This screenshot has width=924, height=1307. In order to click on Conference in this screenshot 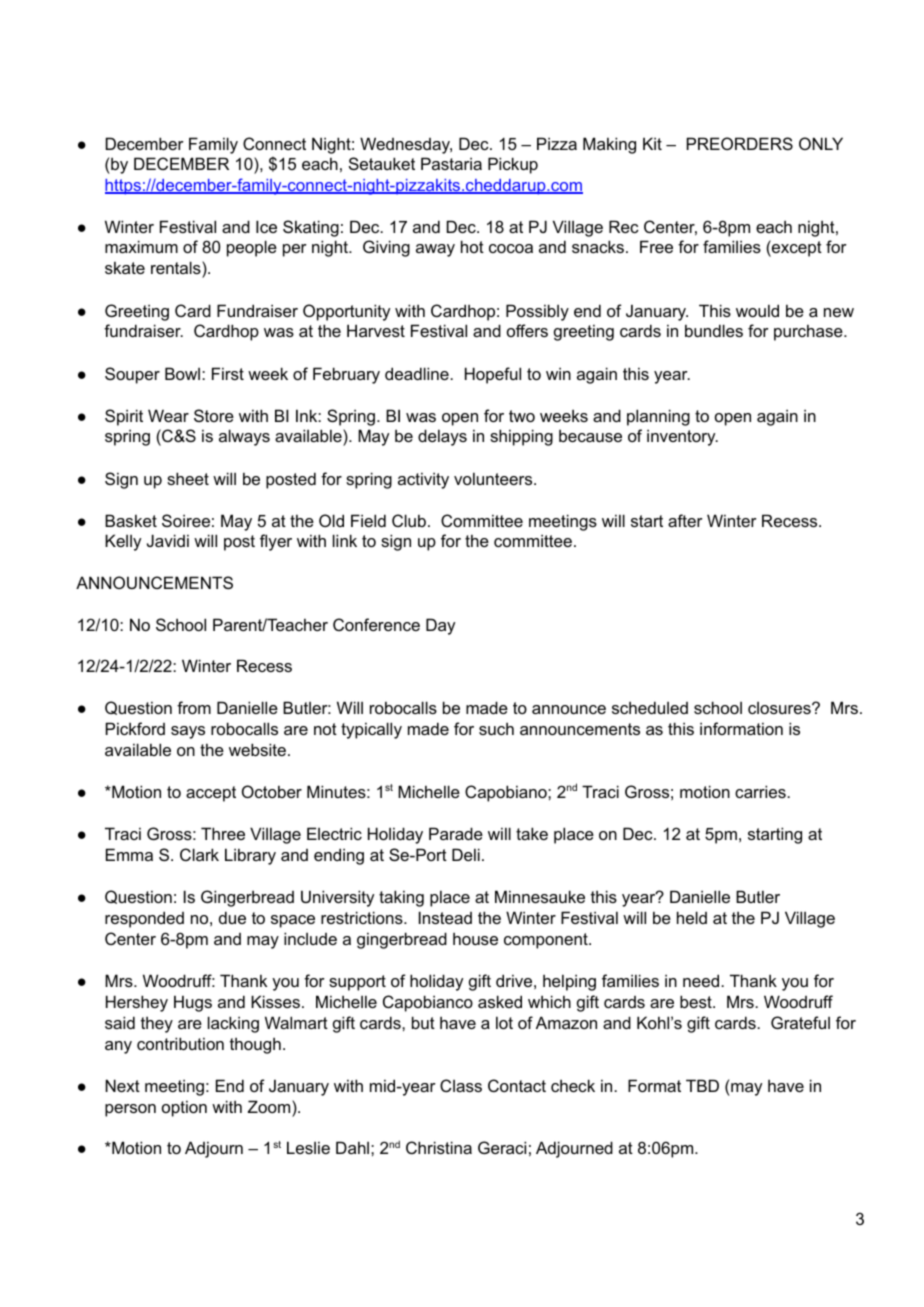, I will do `click(376, 624)`.
